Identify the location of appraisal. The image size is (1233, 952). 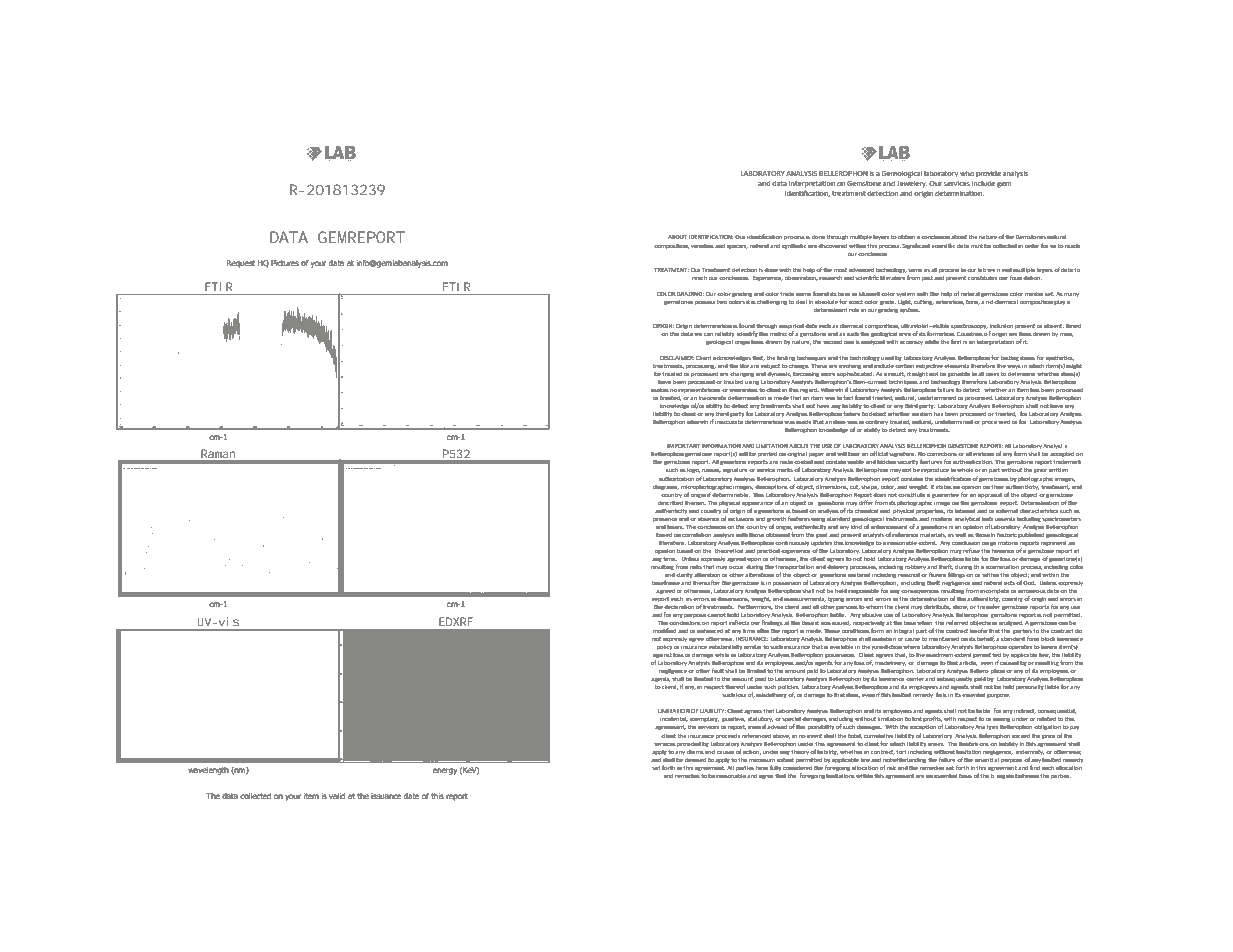
(990, 495).
